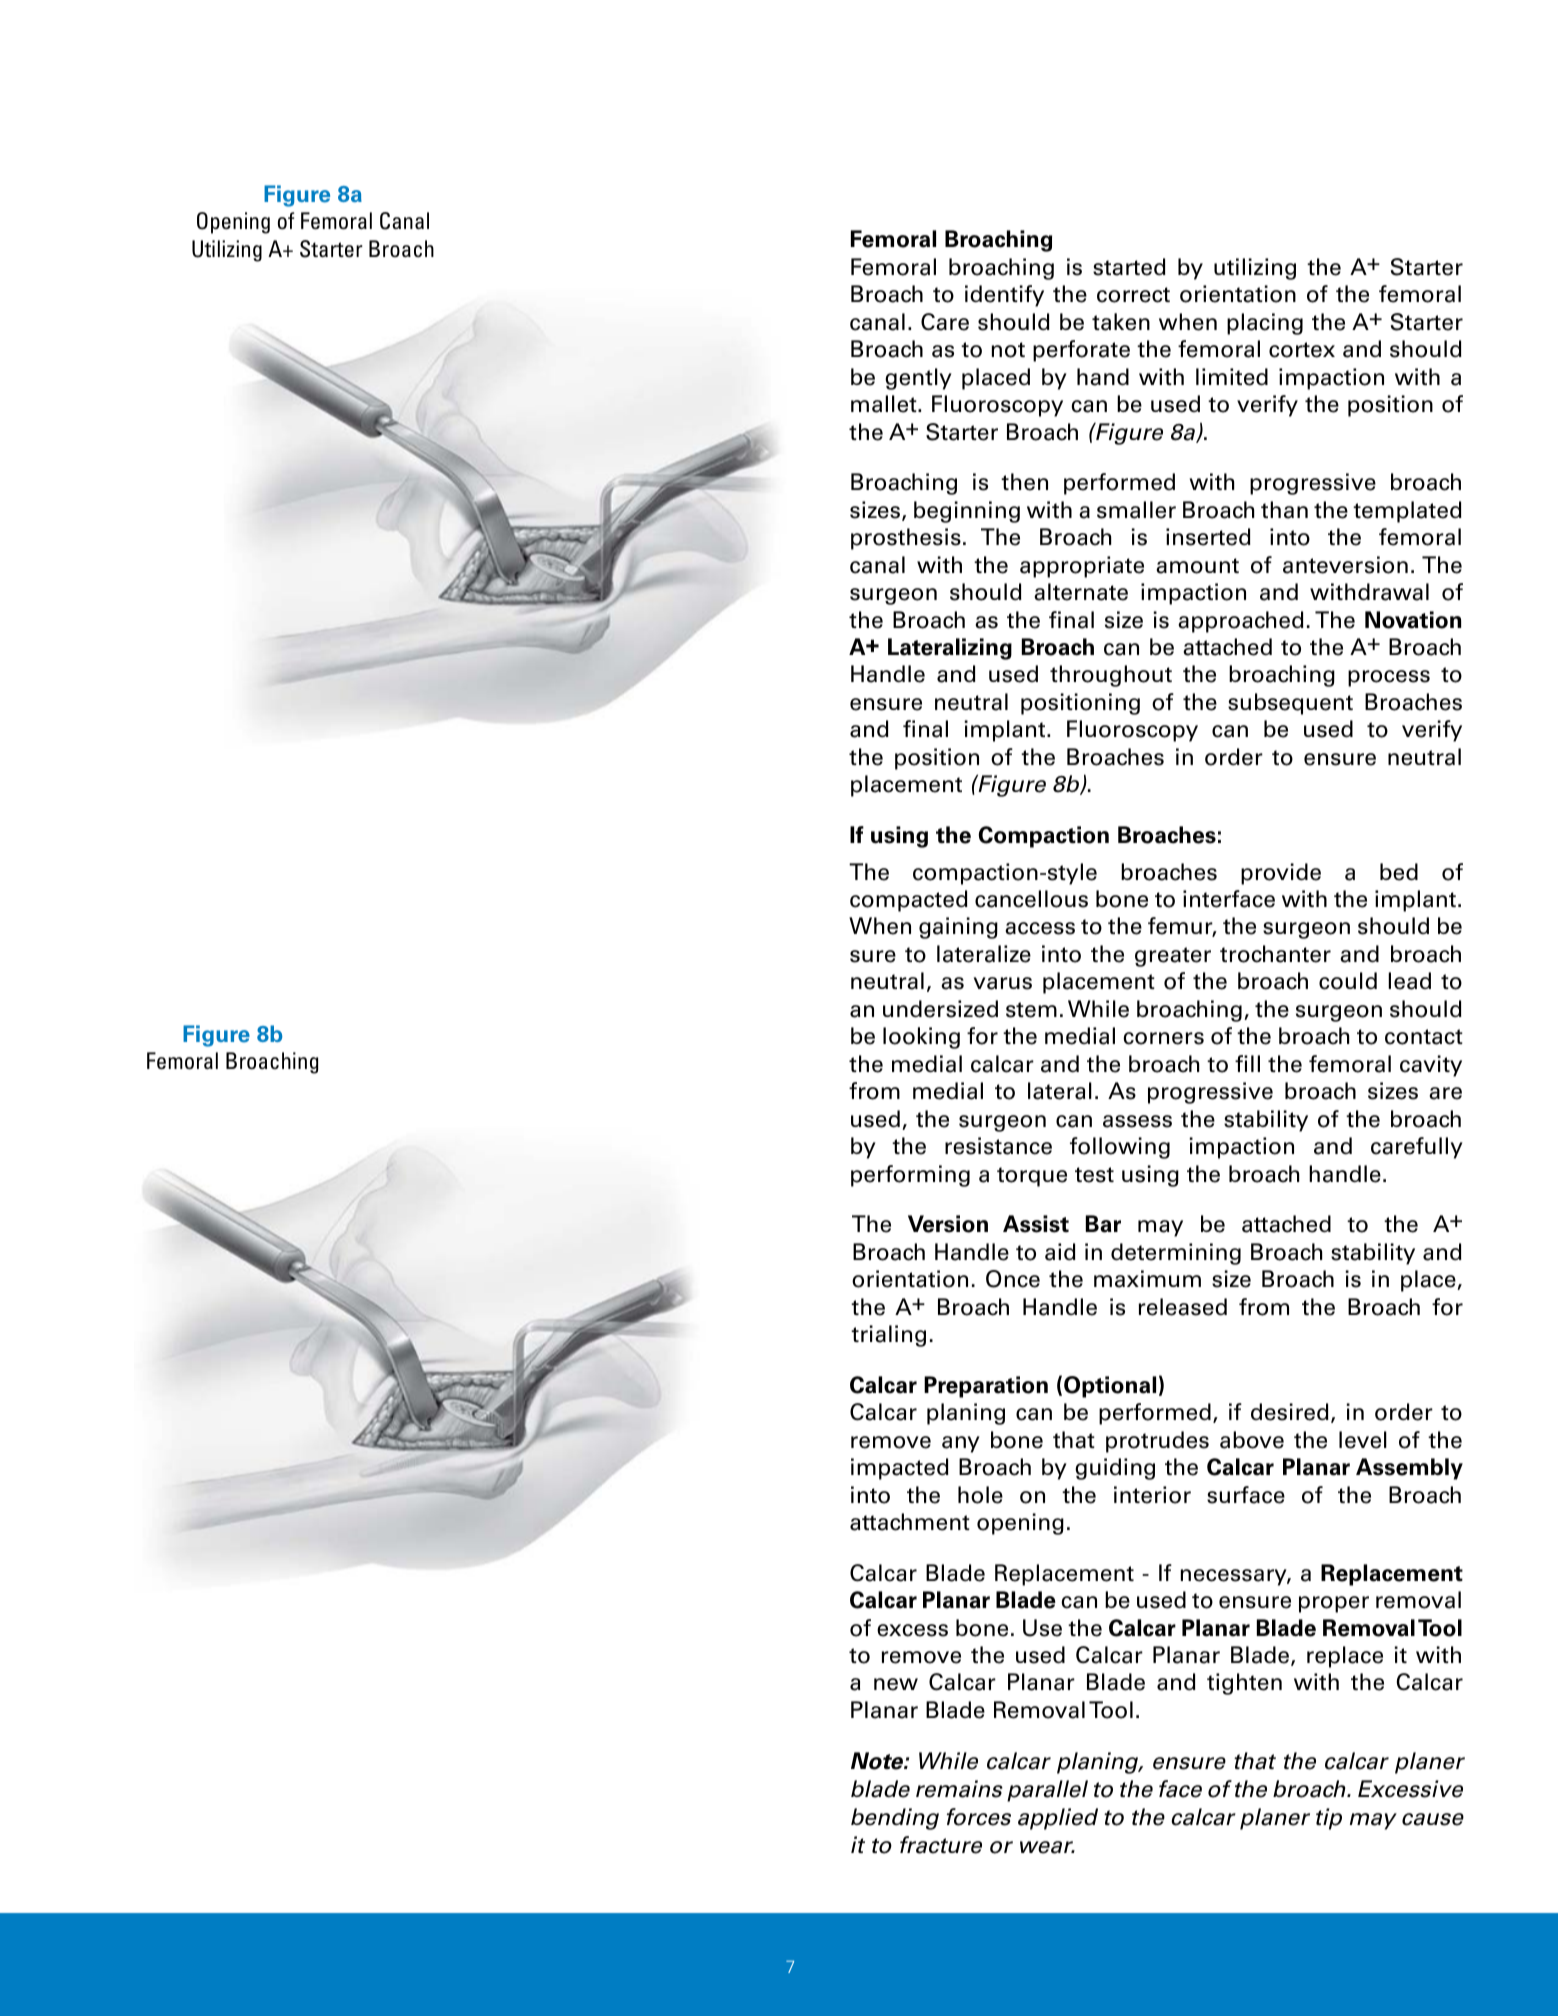  Describe the element at coordinates (1302, 350) in the image. I see `cortex` at that location.
